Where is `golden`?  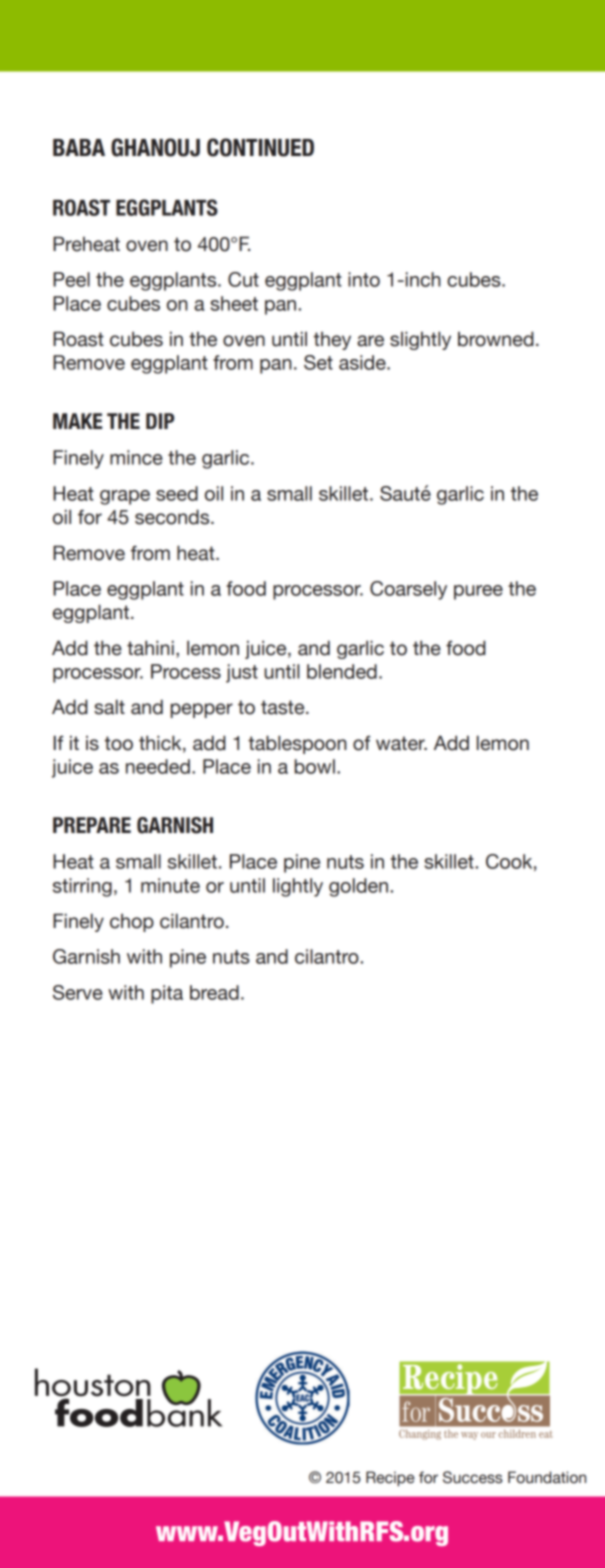
golden is located at coordinates (358, 887).
